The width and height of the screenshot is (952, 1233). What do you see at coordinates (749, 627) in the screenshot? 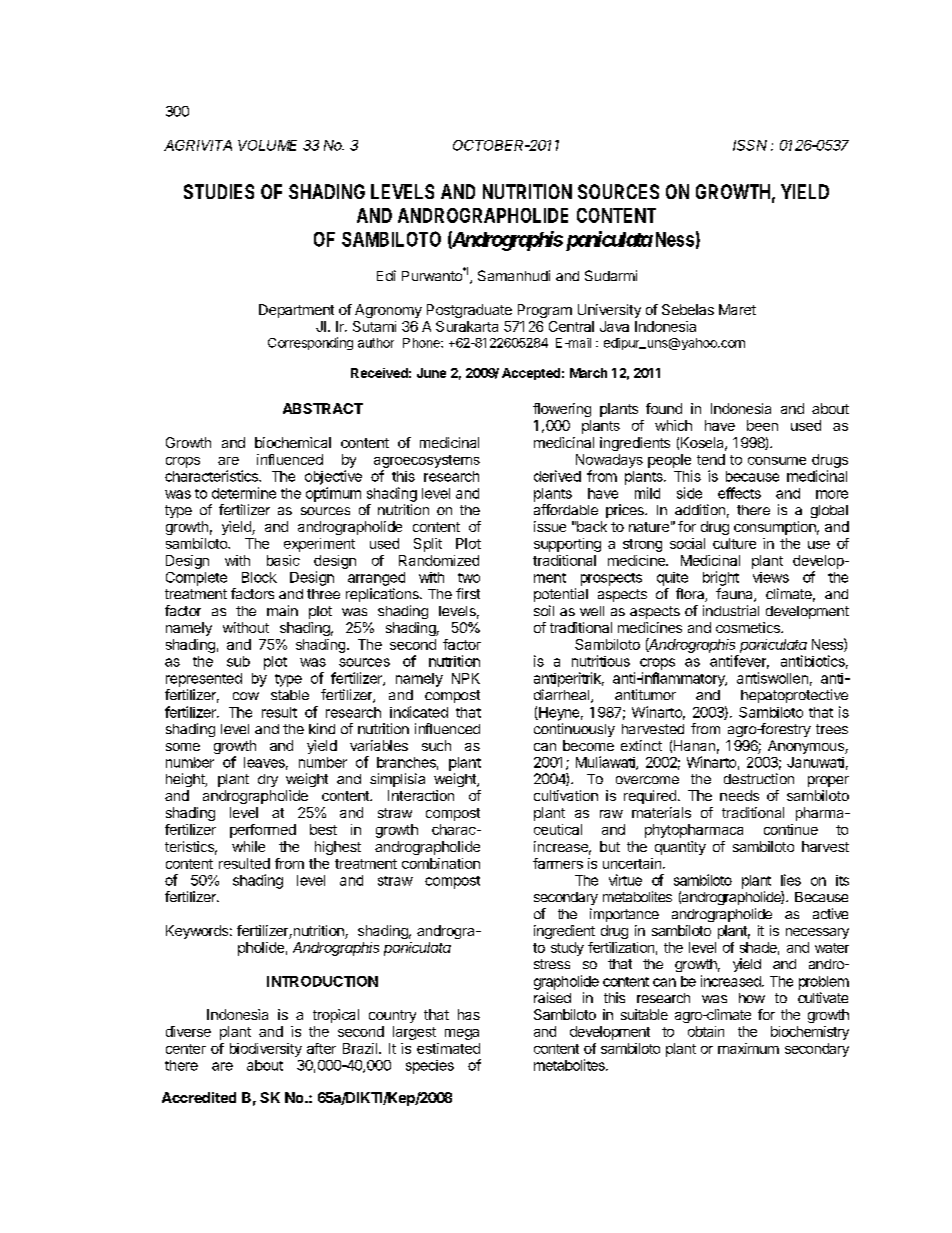
I see `cosmetics` at bounding box center [749, 627].
